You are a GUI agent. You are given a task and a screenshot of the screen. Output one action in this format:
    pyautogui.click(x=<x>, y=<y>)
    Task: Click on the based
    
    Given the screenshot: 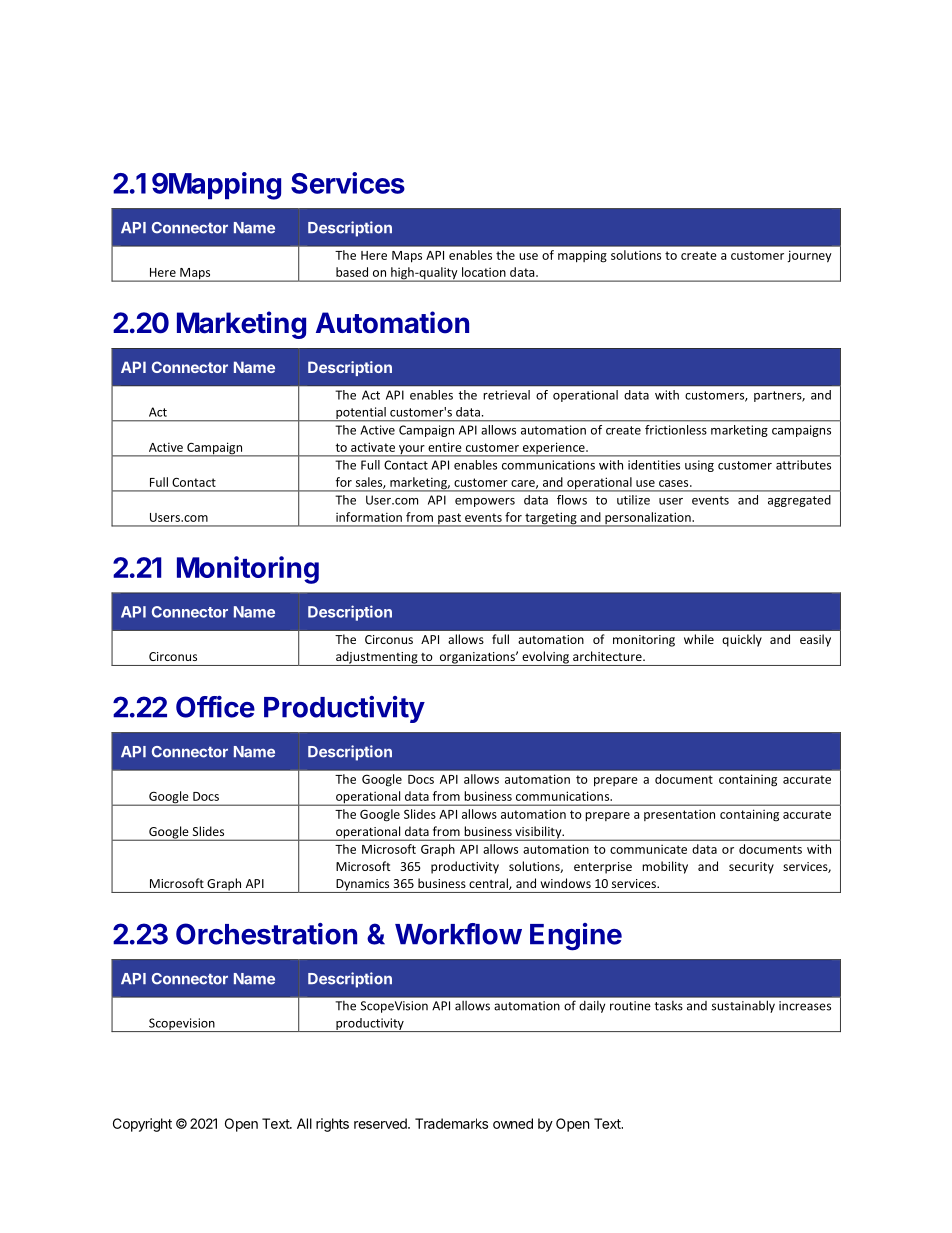 What is the action you would take?
    pyautogui.click(x=352, y=272)
